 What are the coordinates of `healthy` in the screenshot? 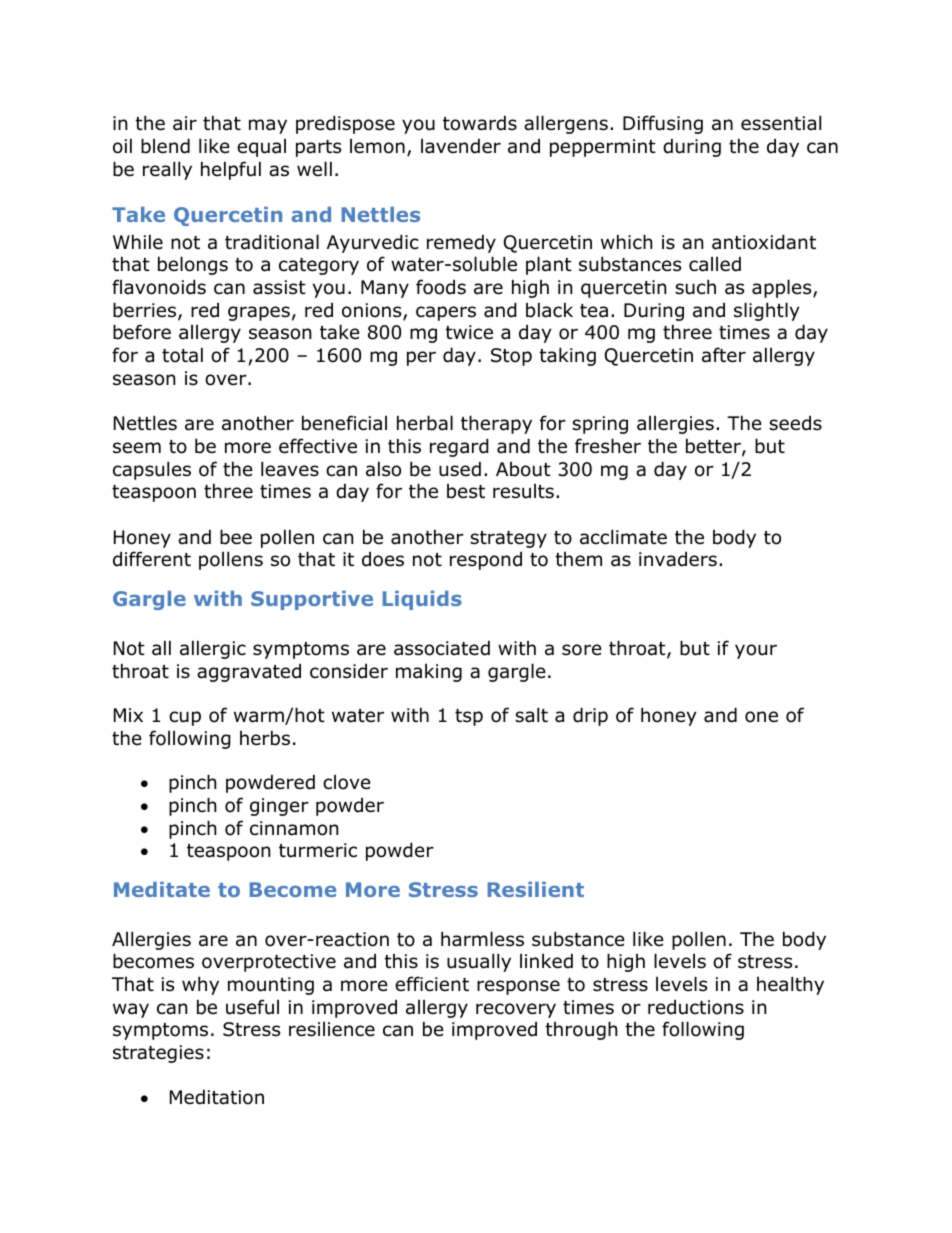 It's located at (790, 985).
